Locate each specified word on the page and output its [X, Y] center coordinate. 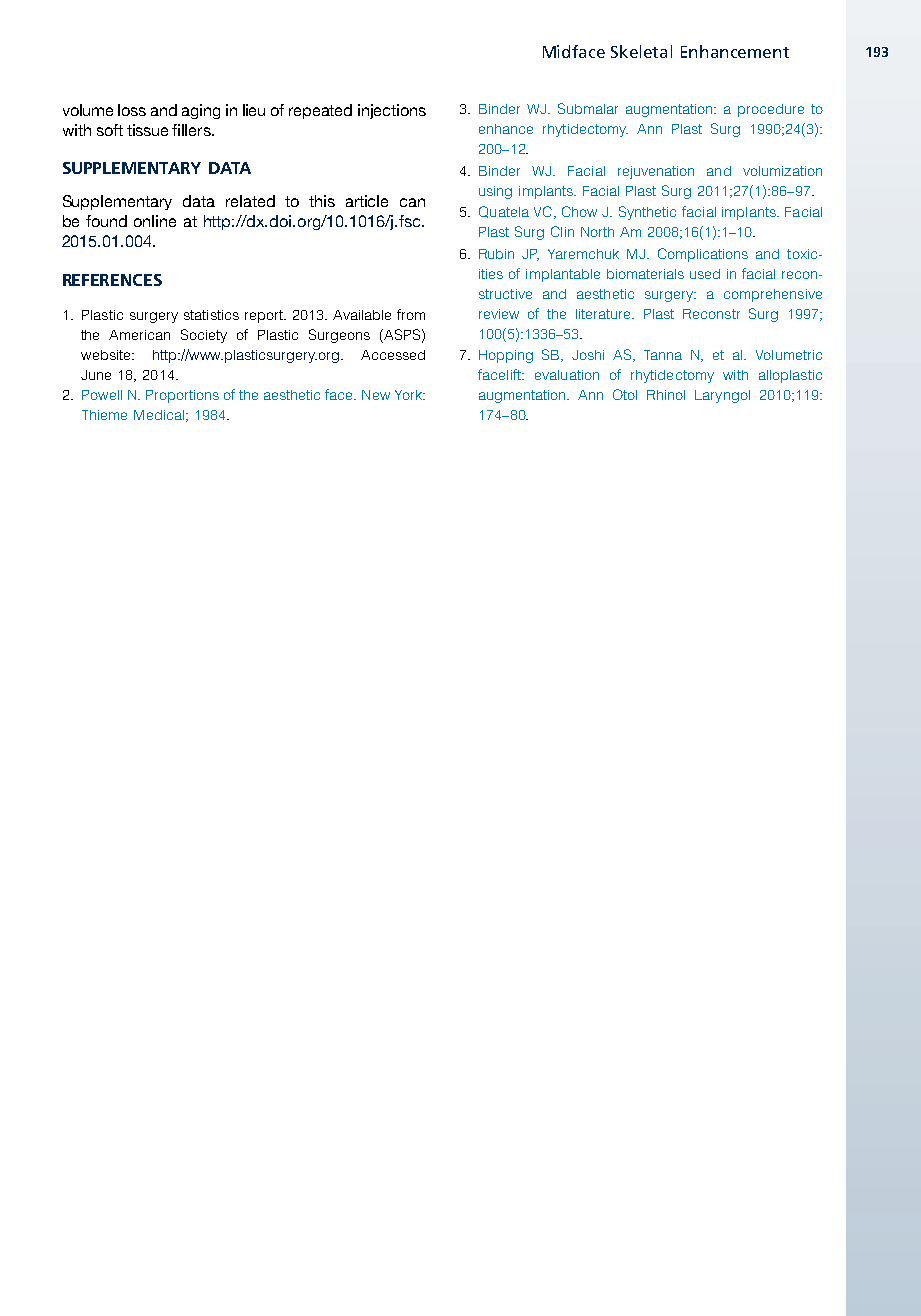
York [409, 395]
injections [392, 111]
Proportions [182, 396]
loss [132, 110]
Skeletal [641, 51]
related [250, 201]
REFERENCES [112, 280]
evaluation [567, 375]
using [495, 192]
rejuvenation [656, 172]
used [705, 274]
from [411, 314]
